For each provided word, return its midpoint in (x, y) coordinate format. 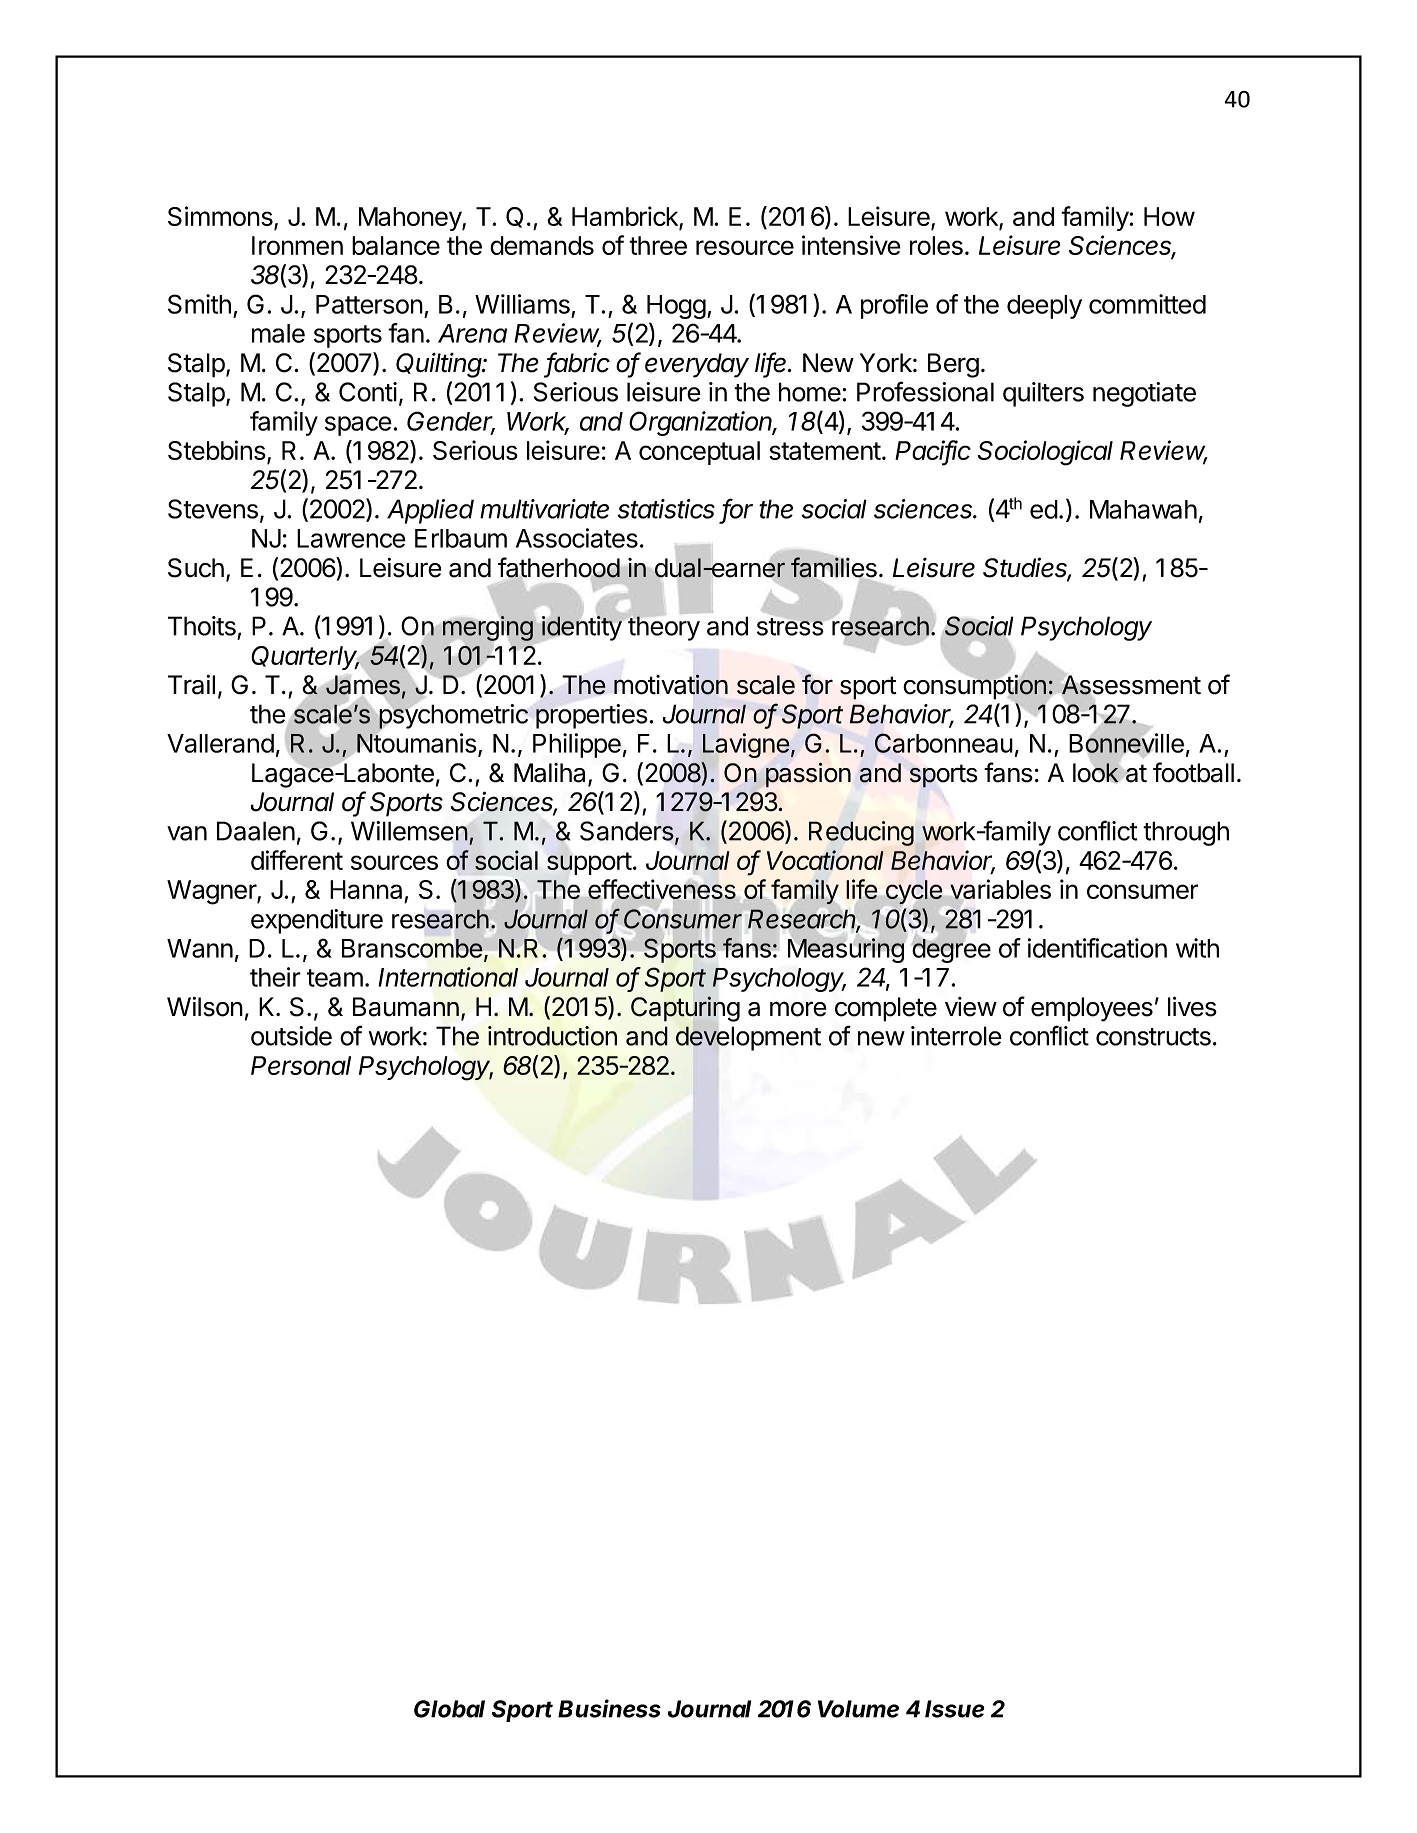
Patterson (369, 304)
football (1193, 772)
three (658, 245)
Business (609, 1708)
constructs (1153, 1037)
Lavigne (746, 745)
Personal (301, 1065)
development (748, 1038)
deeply (1044, 307)
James (363, 685)
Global (449, 1709)
